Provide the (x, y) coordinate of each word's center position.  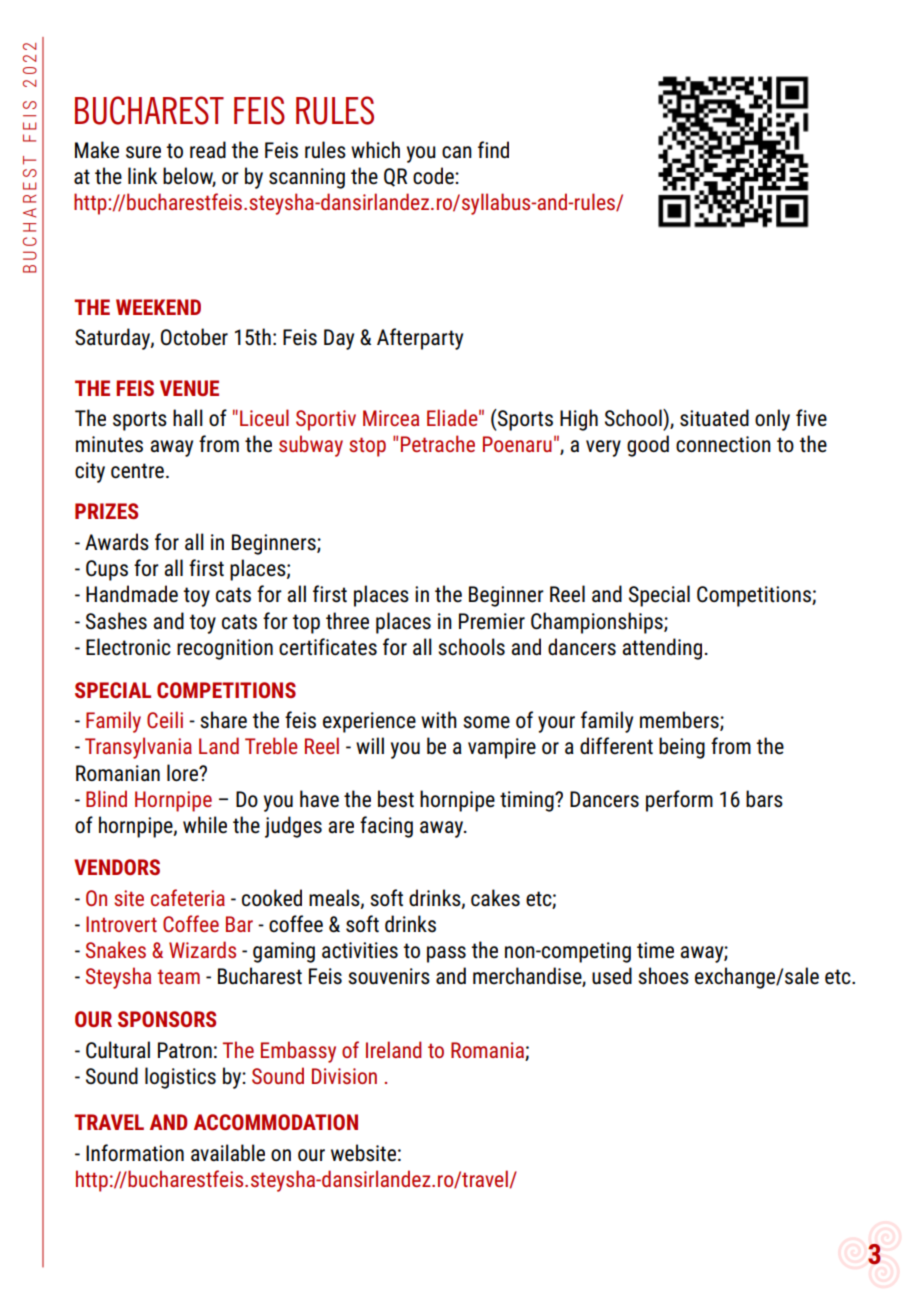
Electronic (128, 647)
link (142, 175)
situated (714, 418)
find (493, 150)
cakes (495, 898)
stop (367, 447)
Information (135, 1153)
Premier (492, 621)
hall (188, 417)
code (434, 176)
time (655, 950)
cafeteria (188, 897)
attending (662, 649)
